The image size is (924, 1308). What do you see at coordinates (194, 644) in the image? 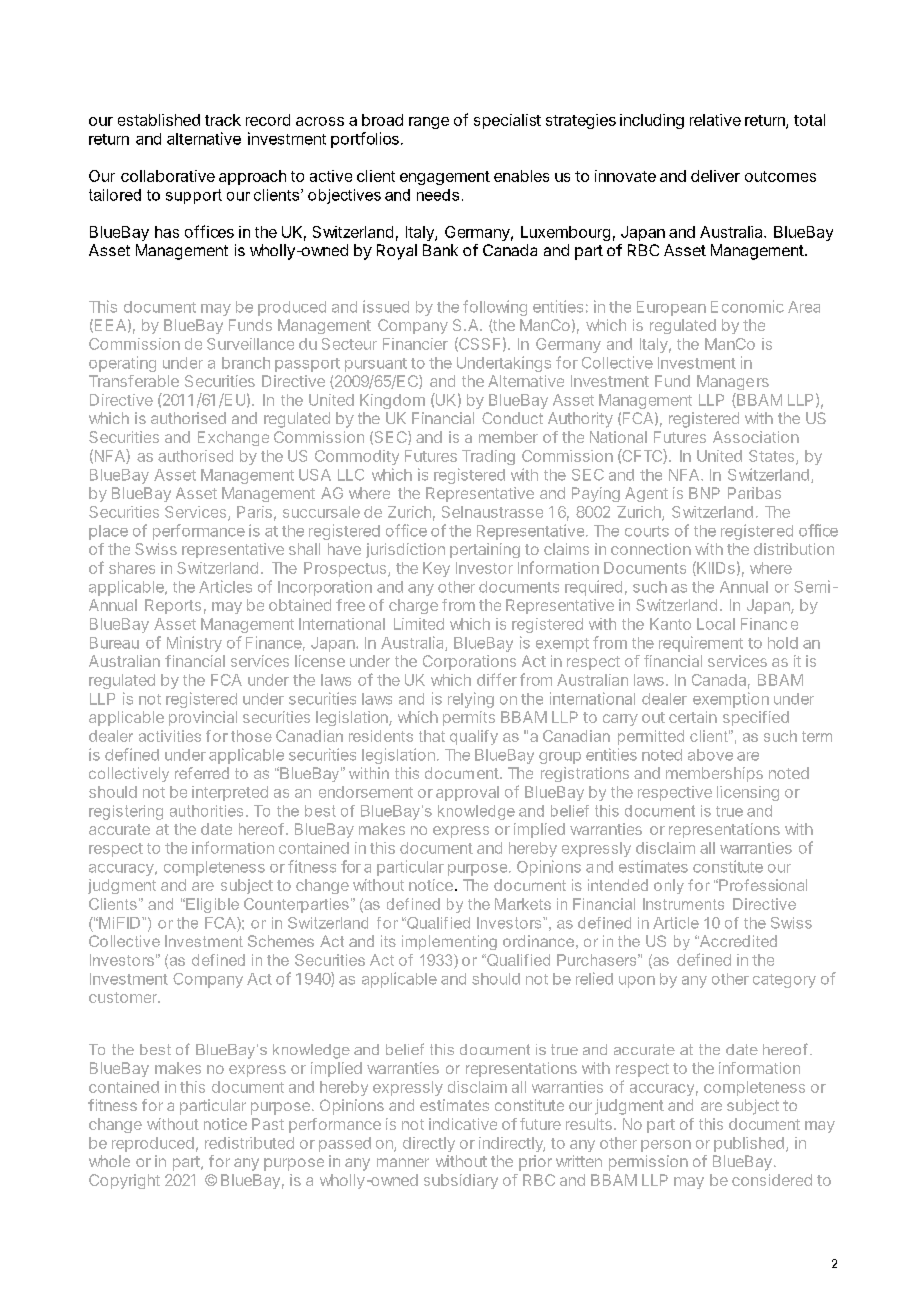
I see `Ministry` at bounding box center [194, 644].
